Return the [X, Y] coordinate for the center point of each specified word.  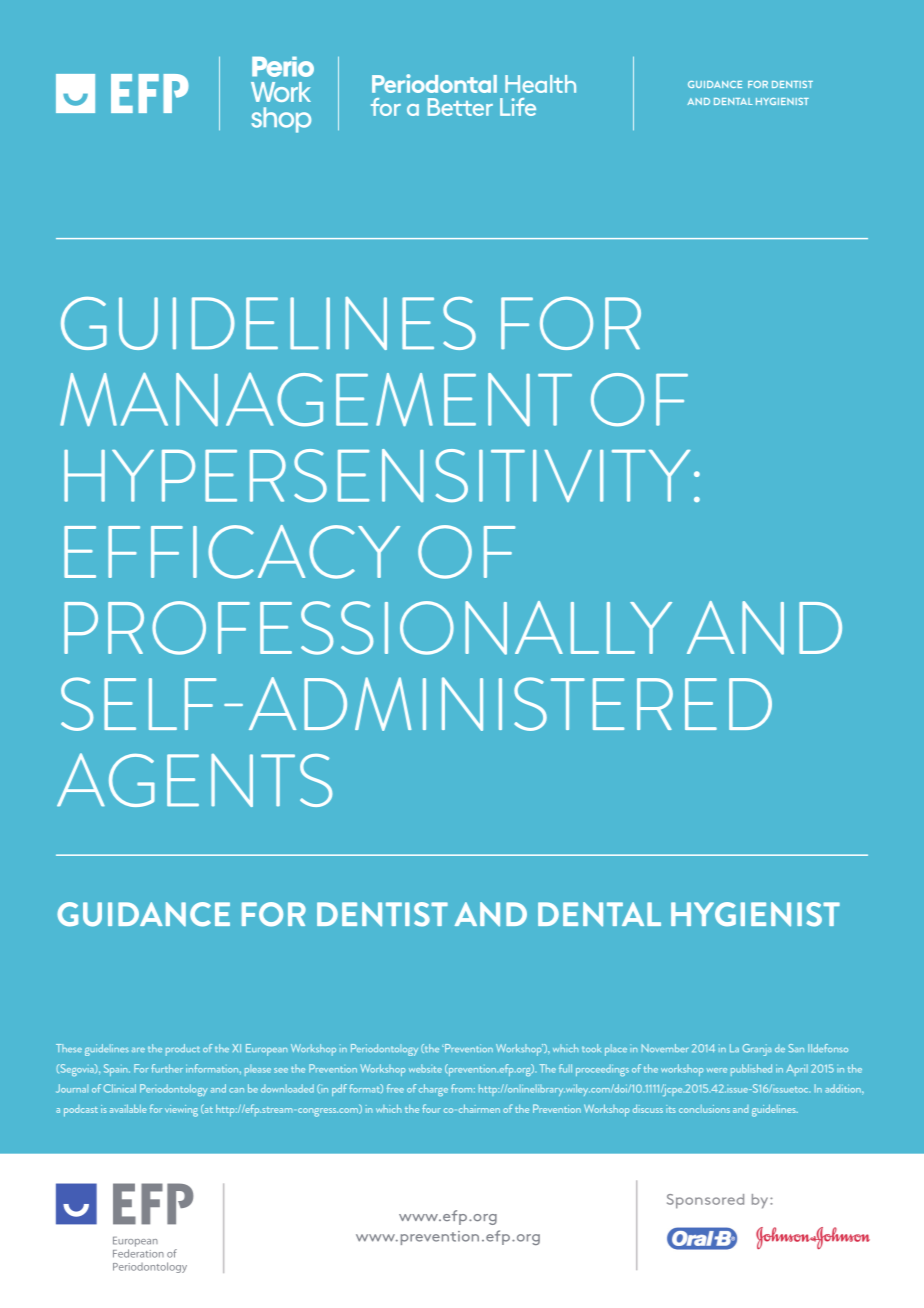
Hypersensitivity [377, 475]
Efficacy [232, 552]
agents [194, 780]
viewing [181, 1111]
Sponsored [705, 1201]
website [425, 1068]
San [796, 1048]
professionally [368, 628]
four [431, 1108]
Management [316, 399]
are [138, 1050]
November [665, 1048]
